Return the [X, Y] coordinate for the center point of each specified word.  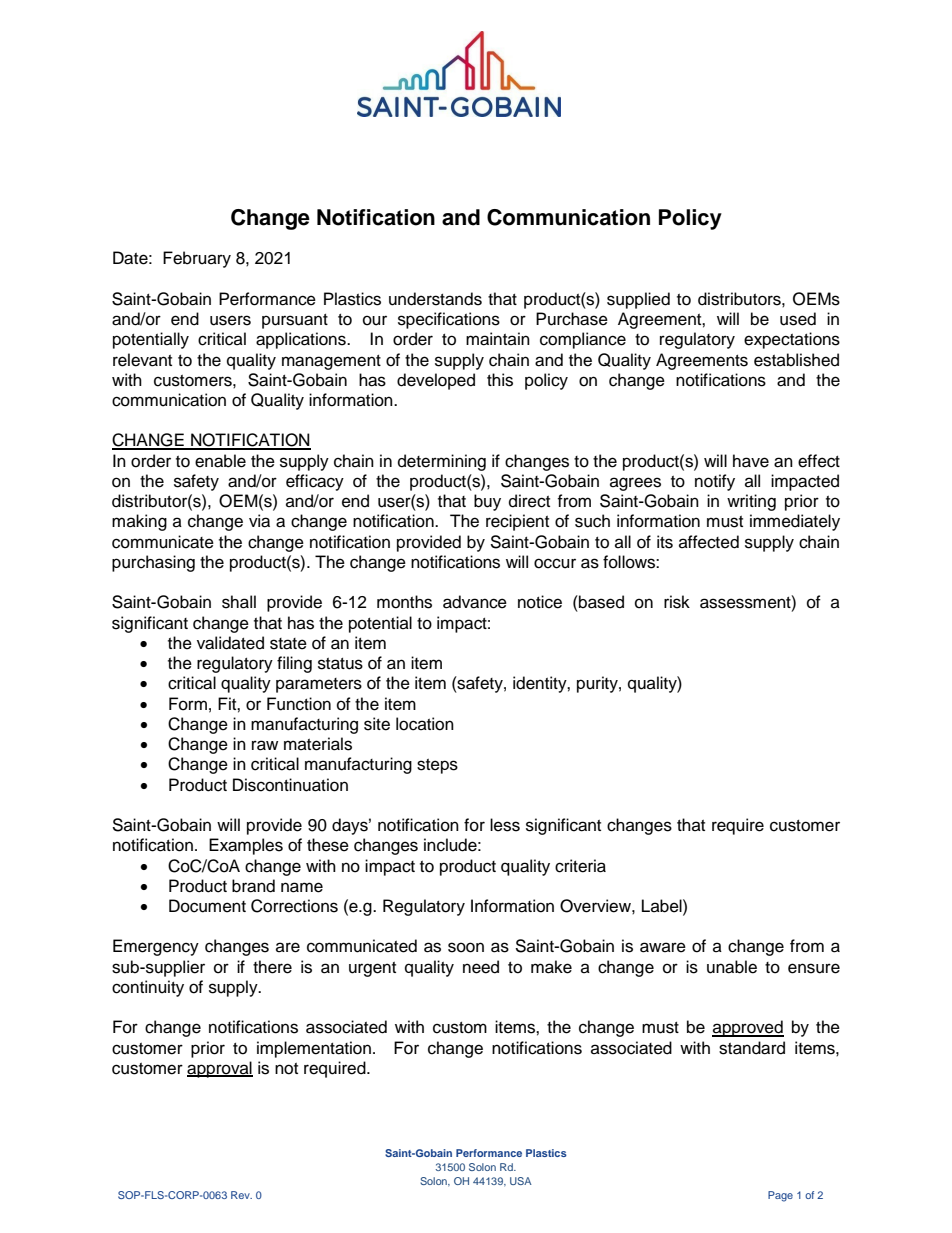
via [259, 521]
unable [732, 967]
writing [751, 502]
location [425, 724]
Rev [241, 1195]
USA [521, 1181]
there [272, 967]
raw [265, 745]
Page [780, 1196]
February [197, 259]
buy [487, 502]
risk [677, 602]
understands [435, 299]
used [798, 319]
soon [466, 947]
